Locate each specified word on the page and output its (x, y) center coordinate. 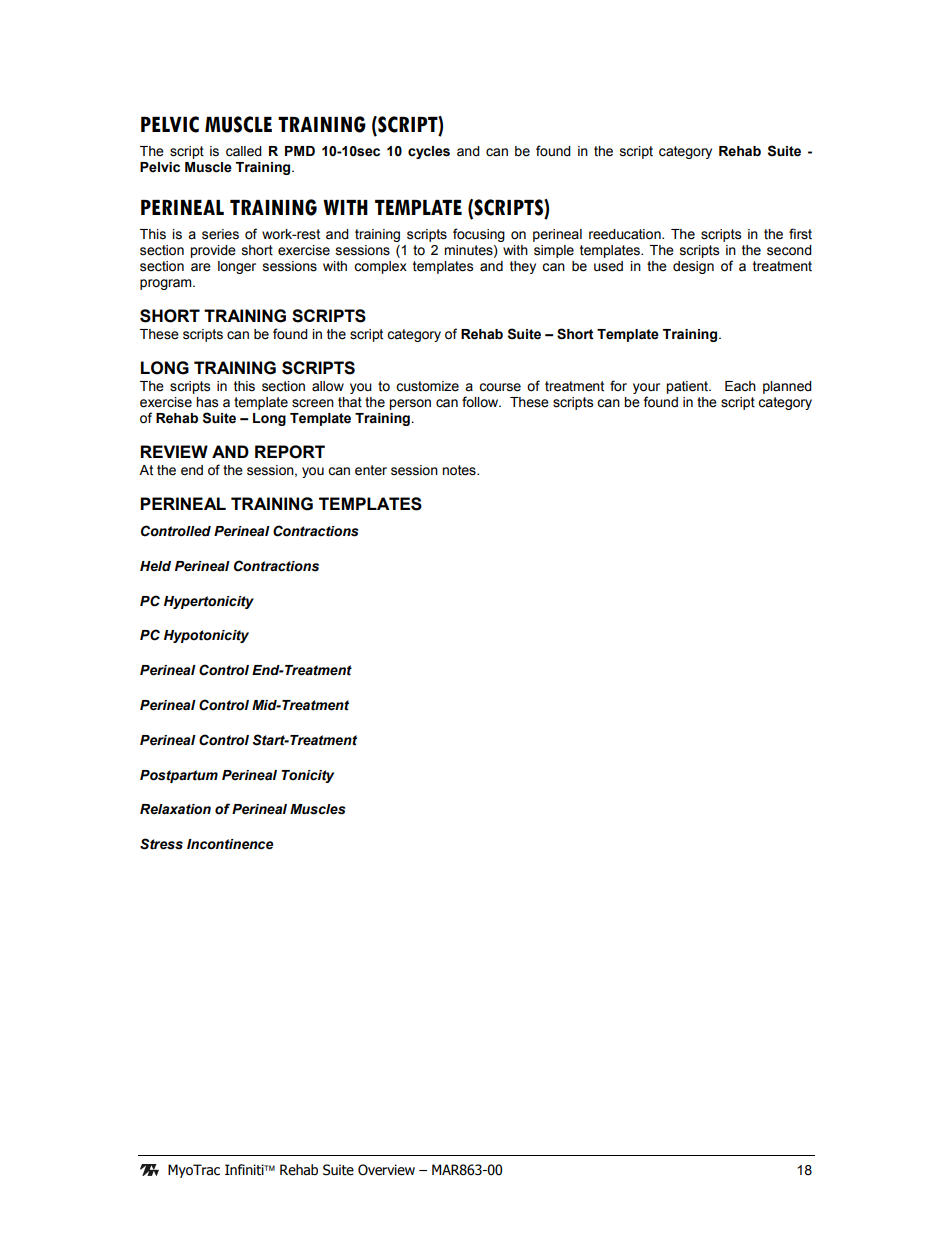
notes (460, 470)
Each (740, 386)
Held (155, 566)
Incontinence (230, 844)
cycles (429, 152)
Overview (386, 1170)
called (244, 151)
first (800, 234)
